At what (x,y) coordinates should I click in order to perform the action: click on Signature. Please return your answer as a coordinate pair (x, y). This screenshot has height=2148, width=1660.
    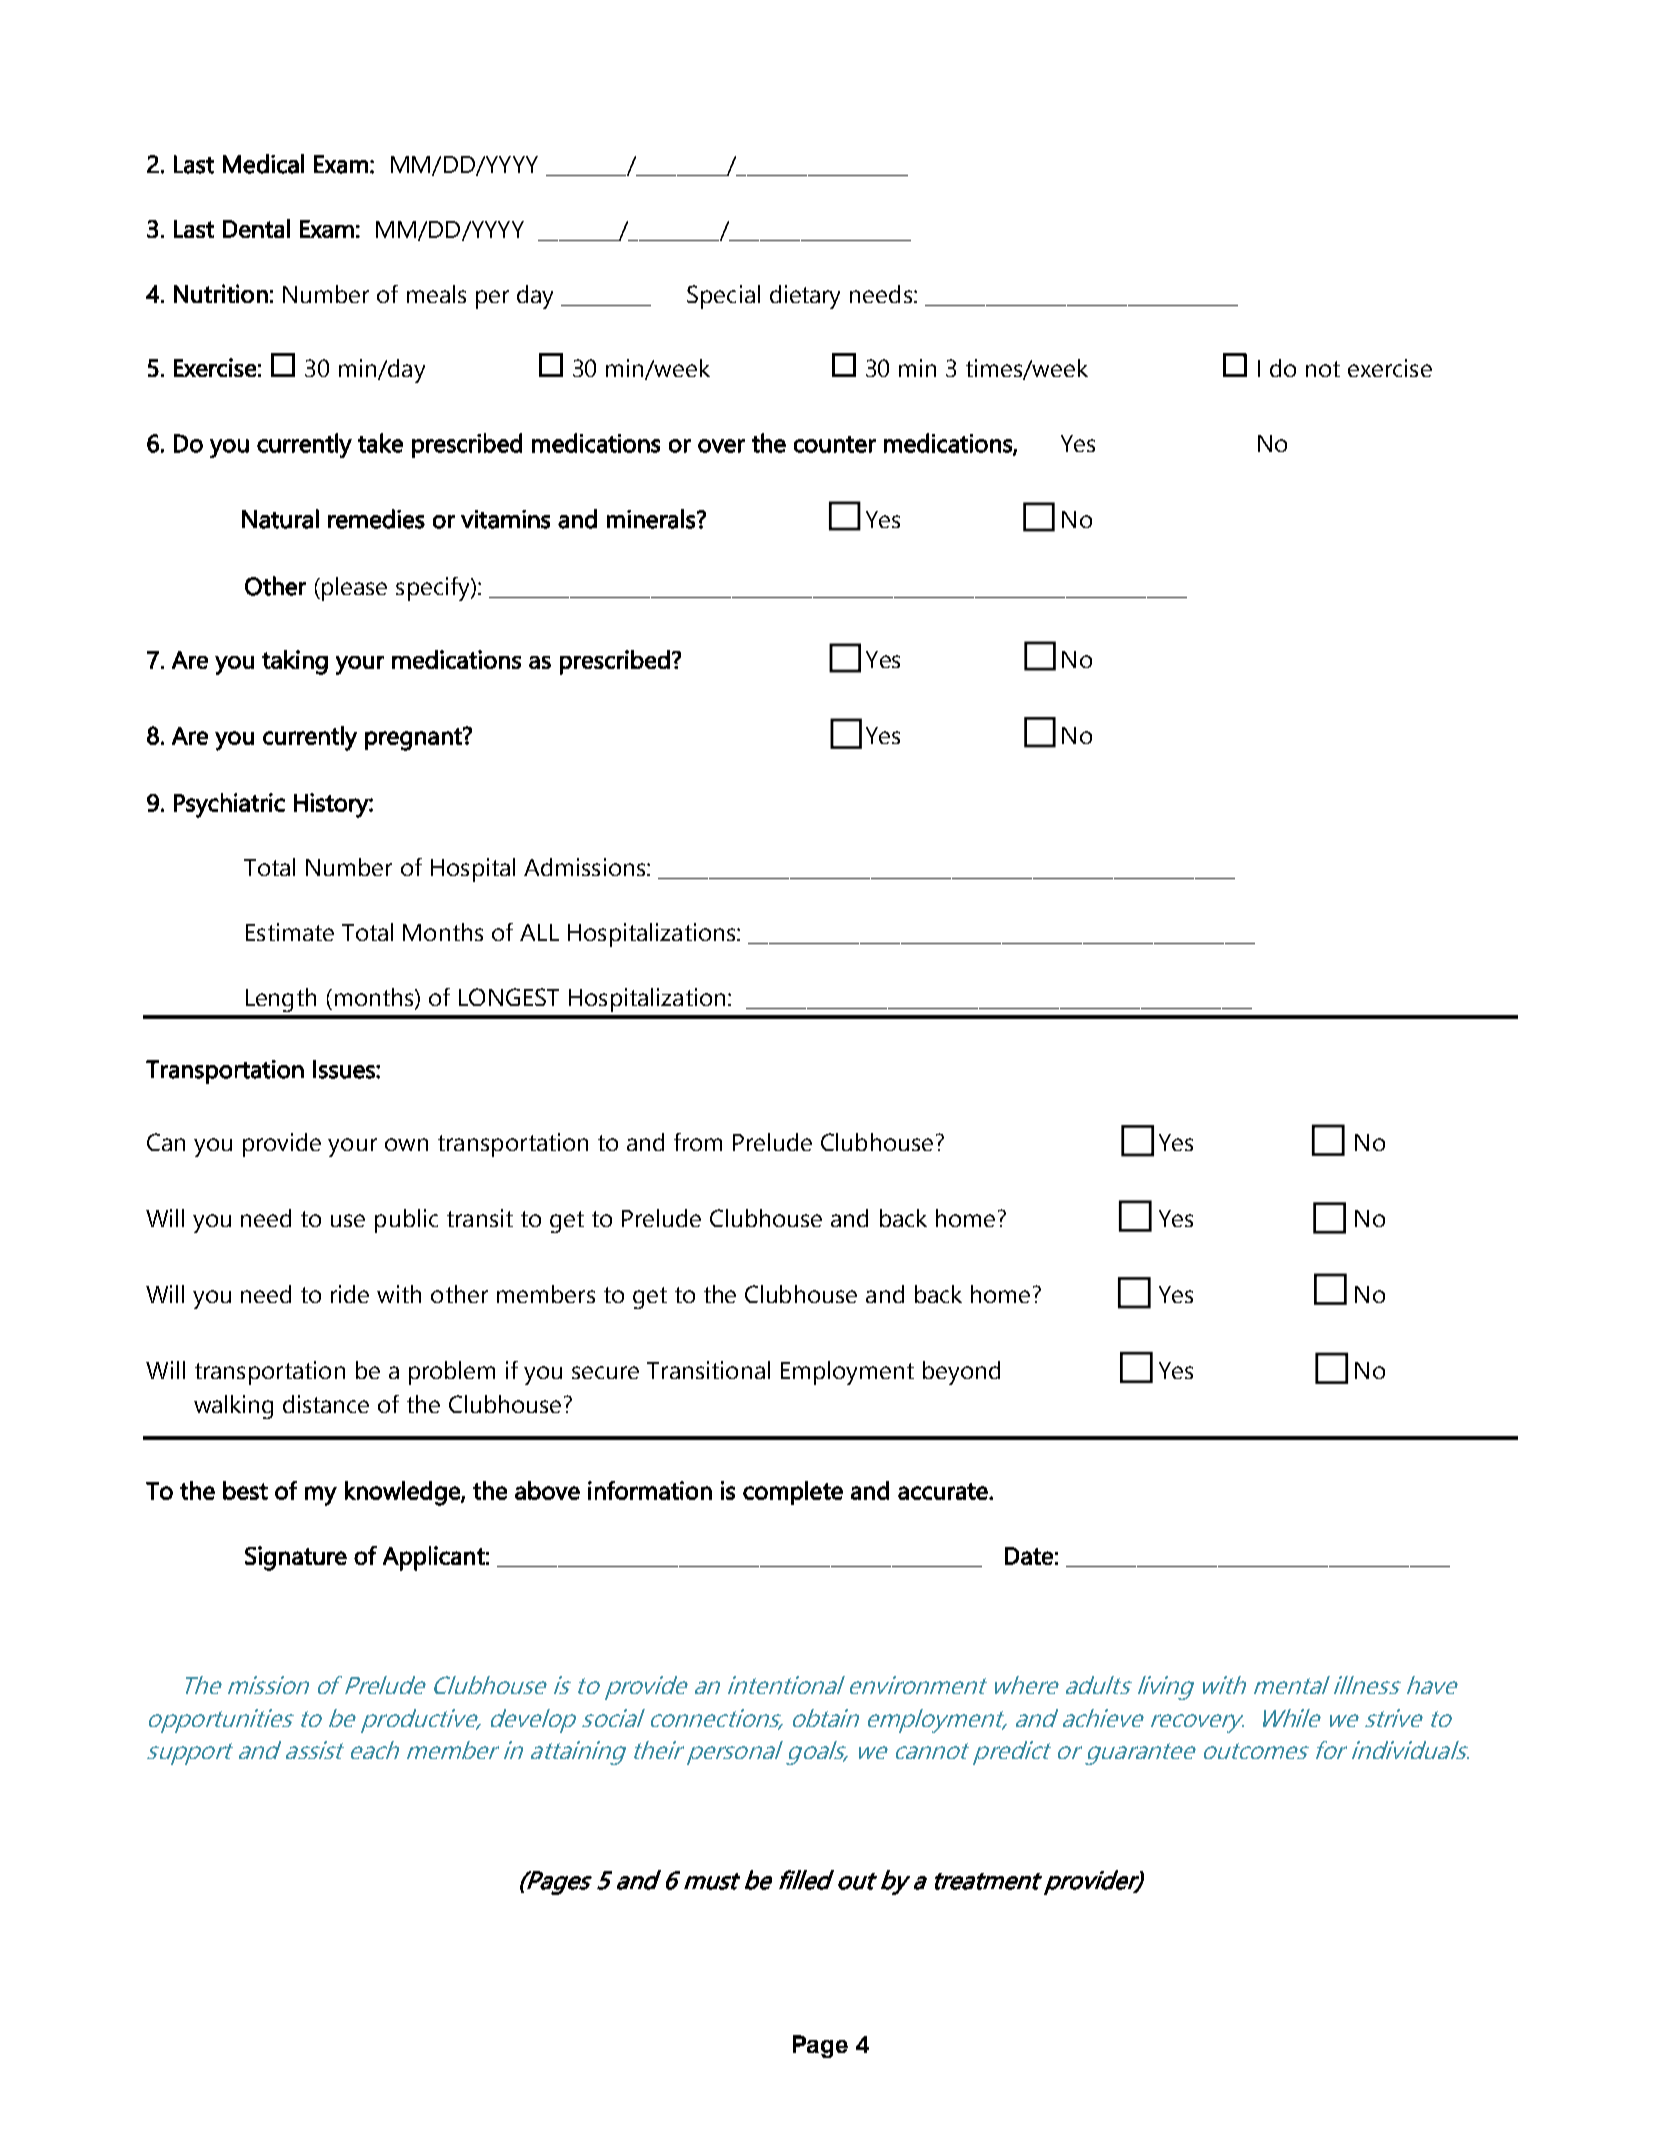
    Looking at the image, I should click on (296, 1558).
